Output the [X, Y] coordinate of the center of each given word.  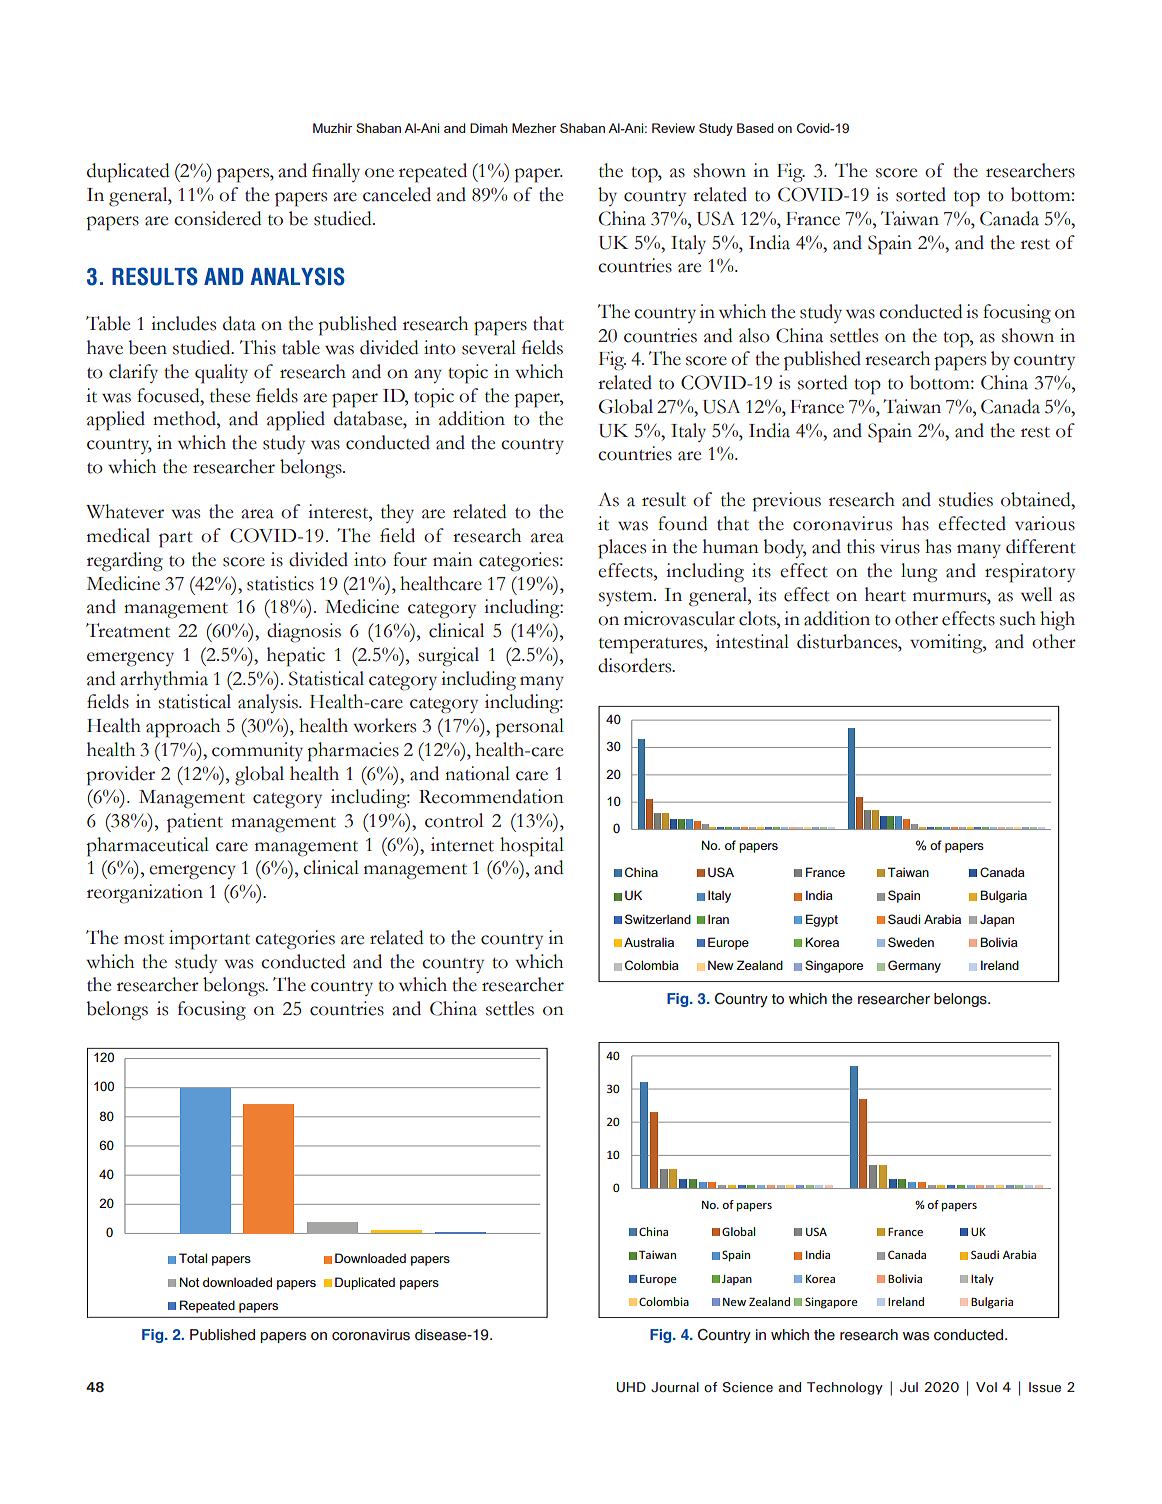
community [257, 751]
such [1018, 618]
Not [190, 1282]
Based [755, 128]
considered [218, 218]
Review [673, 128]
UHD [631, 1387]
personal [529, 728]
